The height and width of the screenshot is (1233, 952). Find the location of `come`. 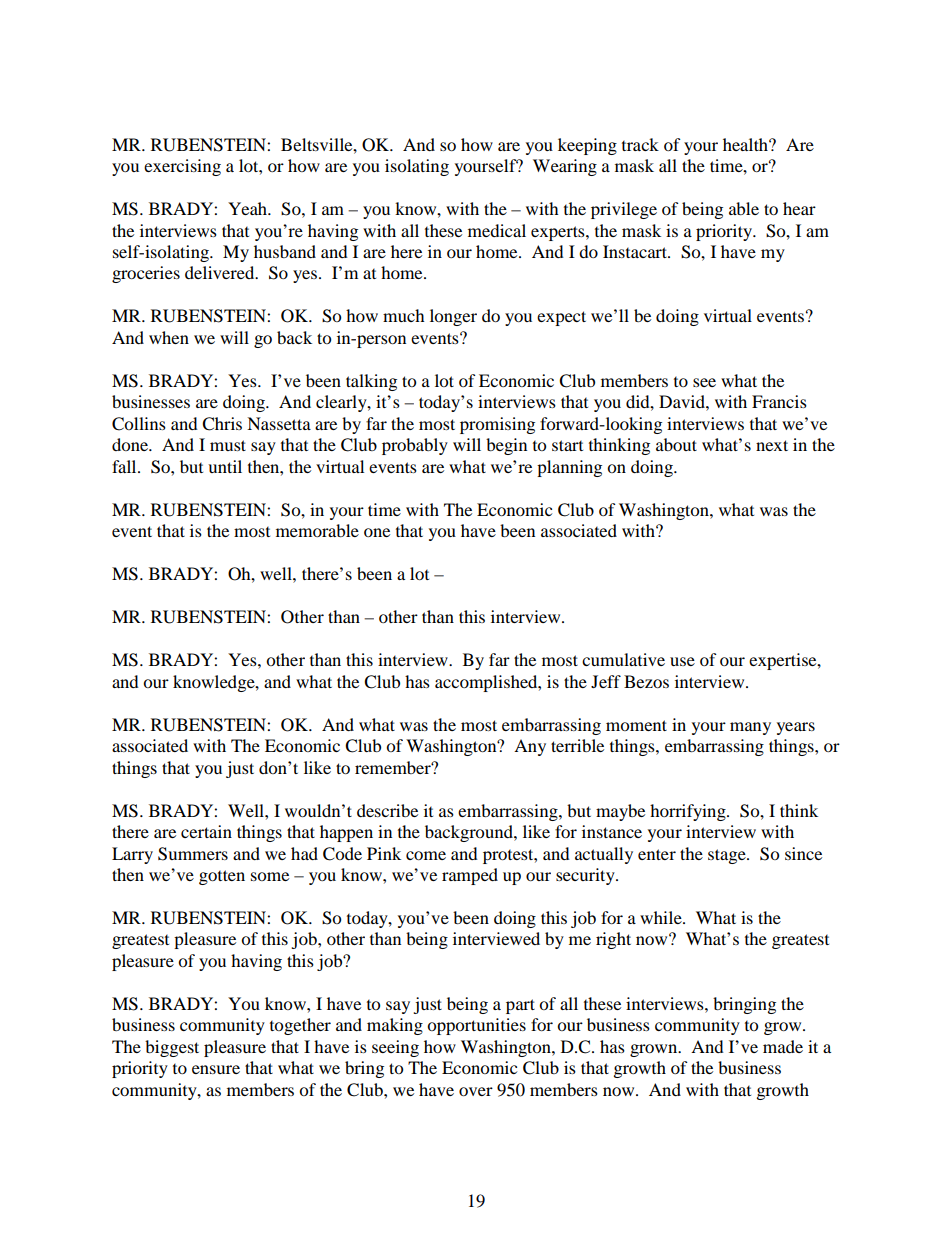

come is located at coordinates (426, 855).
